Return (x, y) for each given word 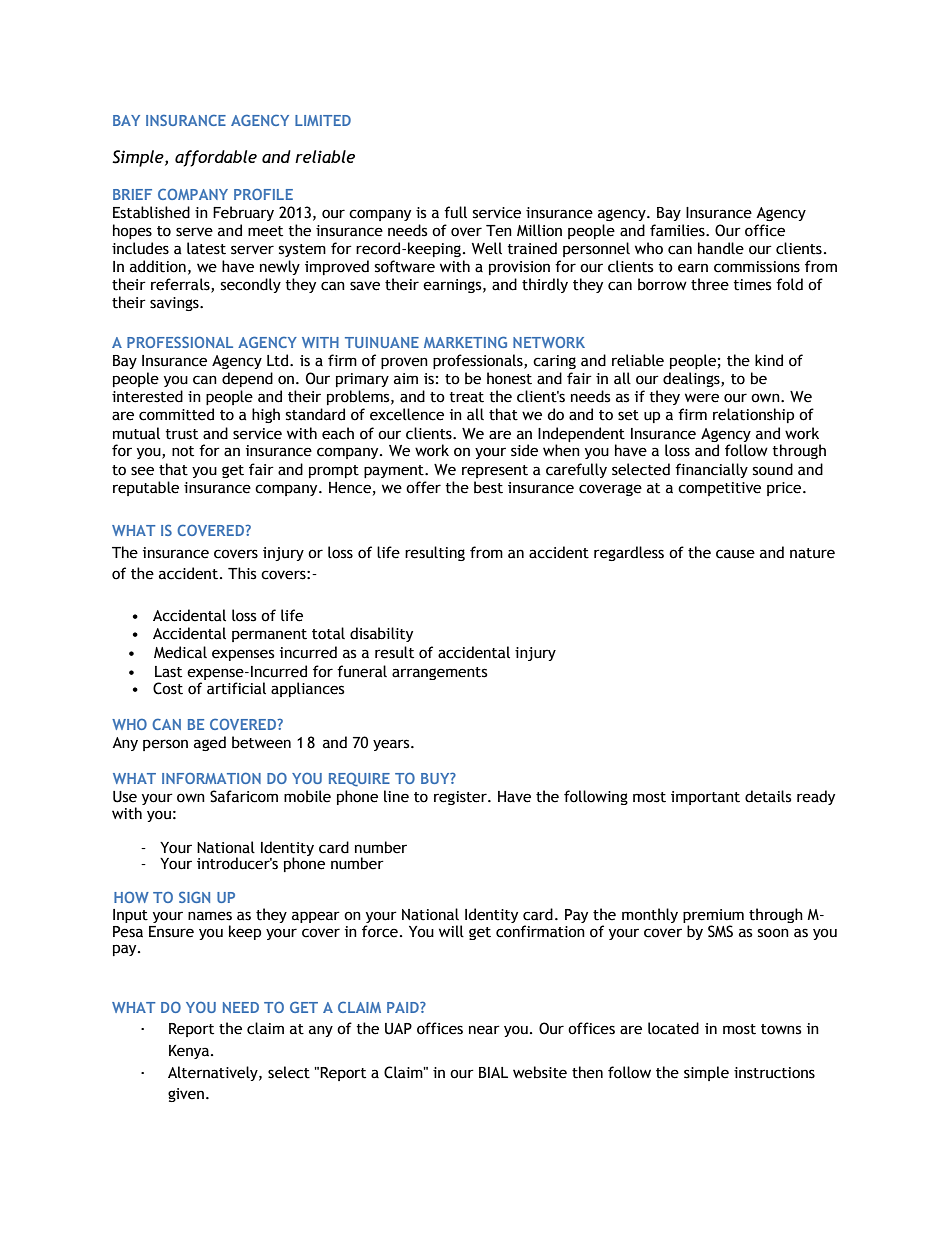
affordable (216, 158)
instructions (774, 1073)
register (461, 798)
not (183, 451)
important (705, 798)
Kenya (189, 1052)
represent (495, 471)
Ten (499, 231)
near (484, 1030)
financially (711, 470)
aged (210, 743)
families (678, 230)
